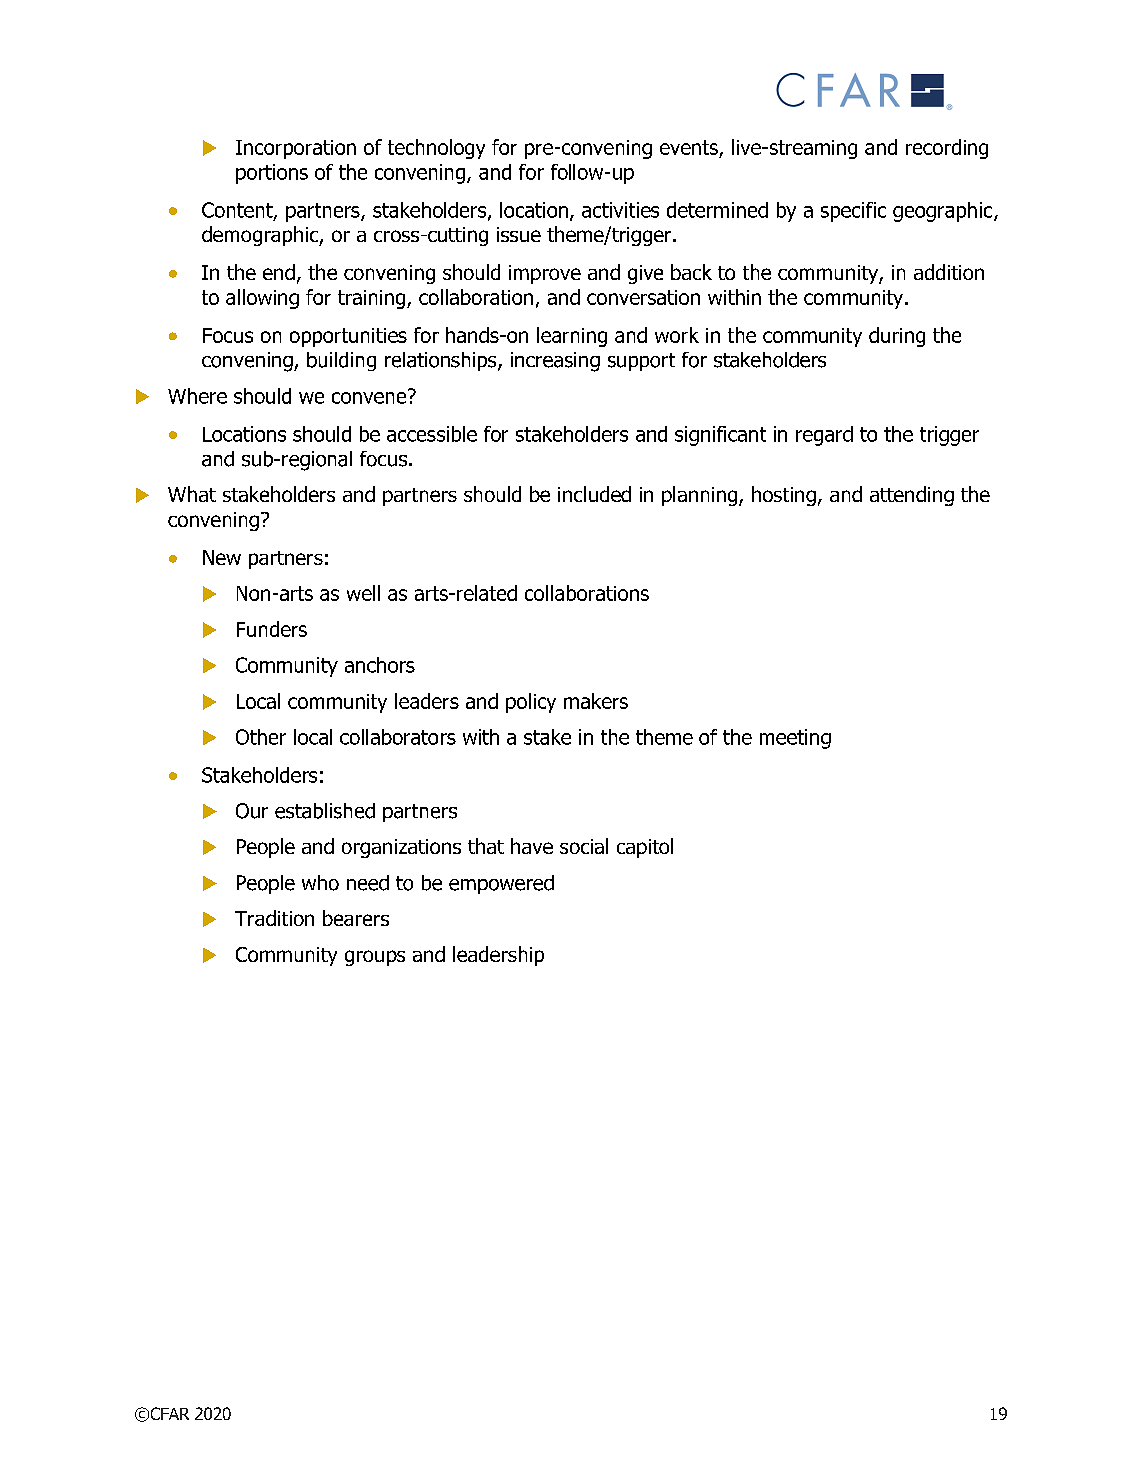  Describe the element at coordinates (795, 739) in the screenshot. I see `meeting` at that location.
